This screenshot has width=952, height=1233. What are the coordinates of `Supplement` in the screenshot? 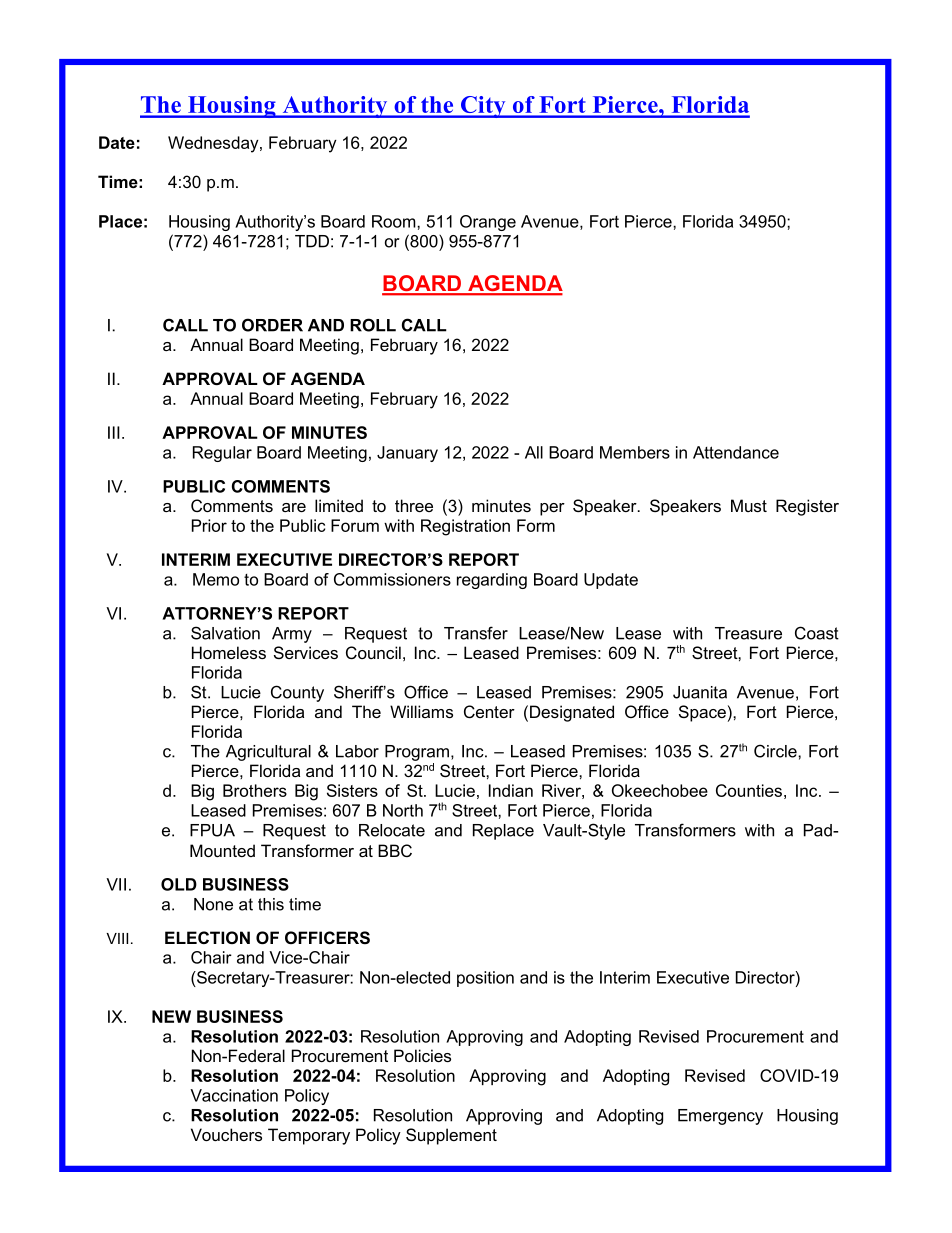 It's located at (451, 1136).
